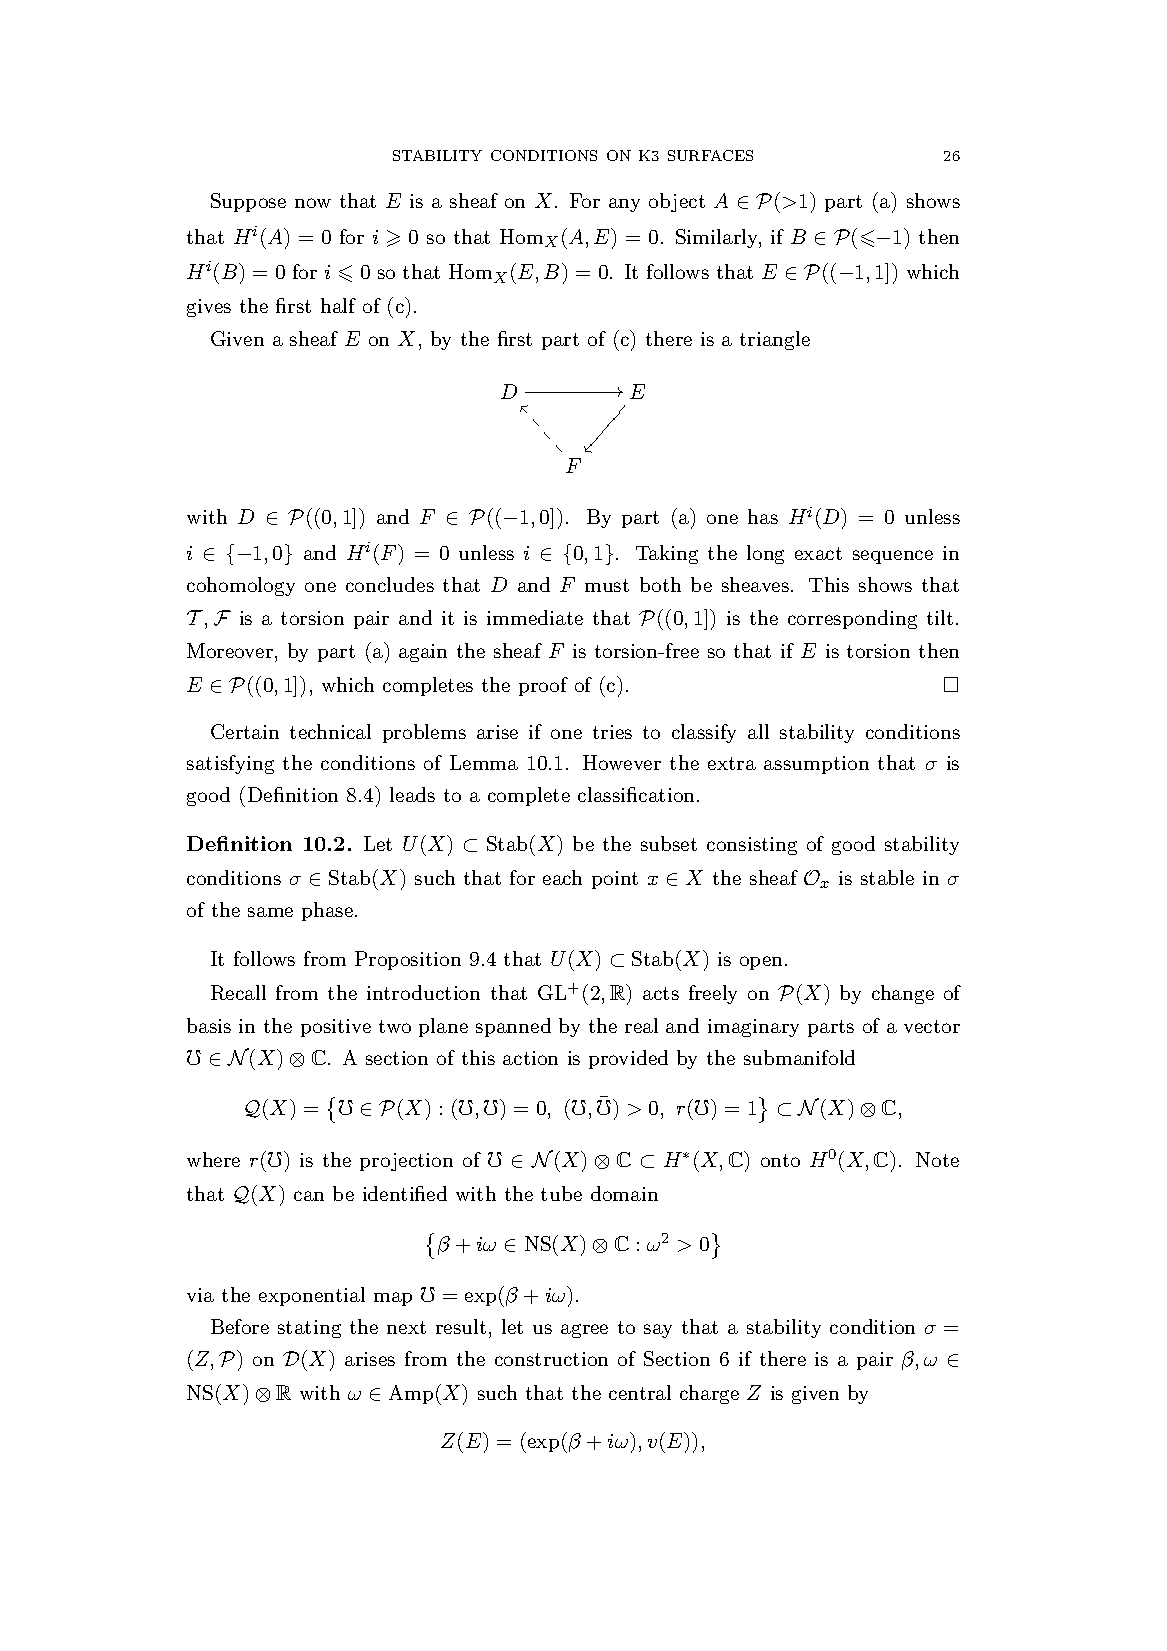 This screenshot has width=1167, height=1651. I want to click on stating, so click(309, 1329).
